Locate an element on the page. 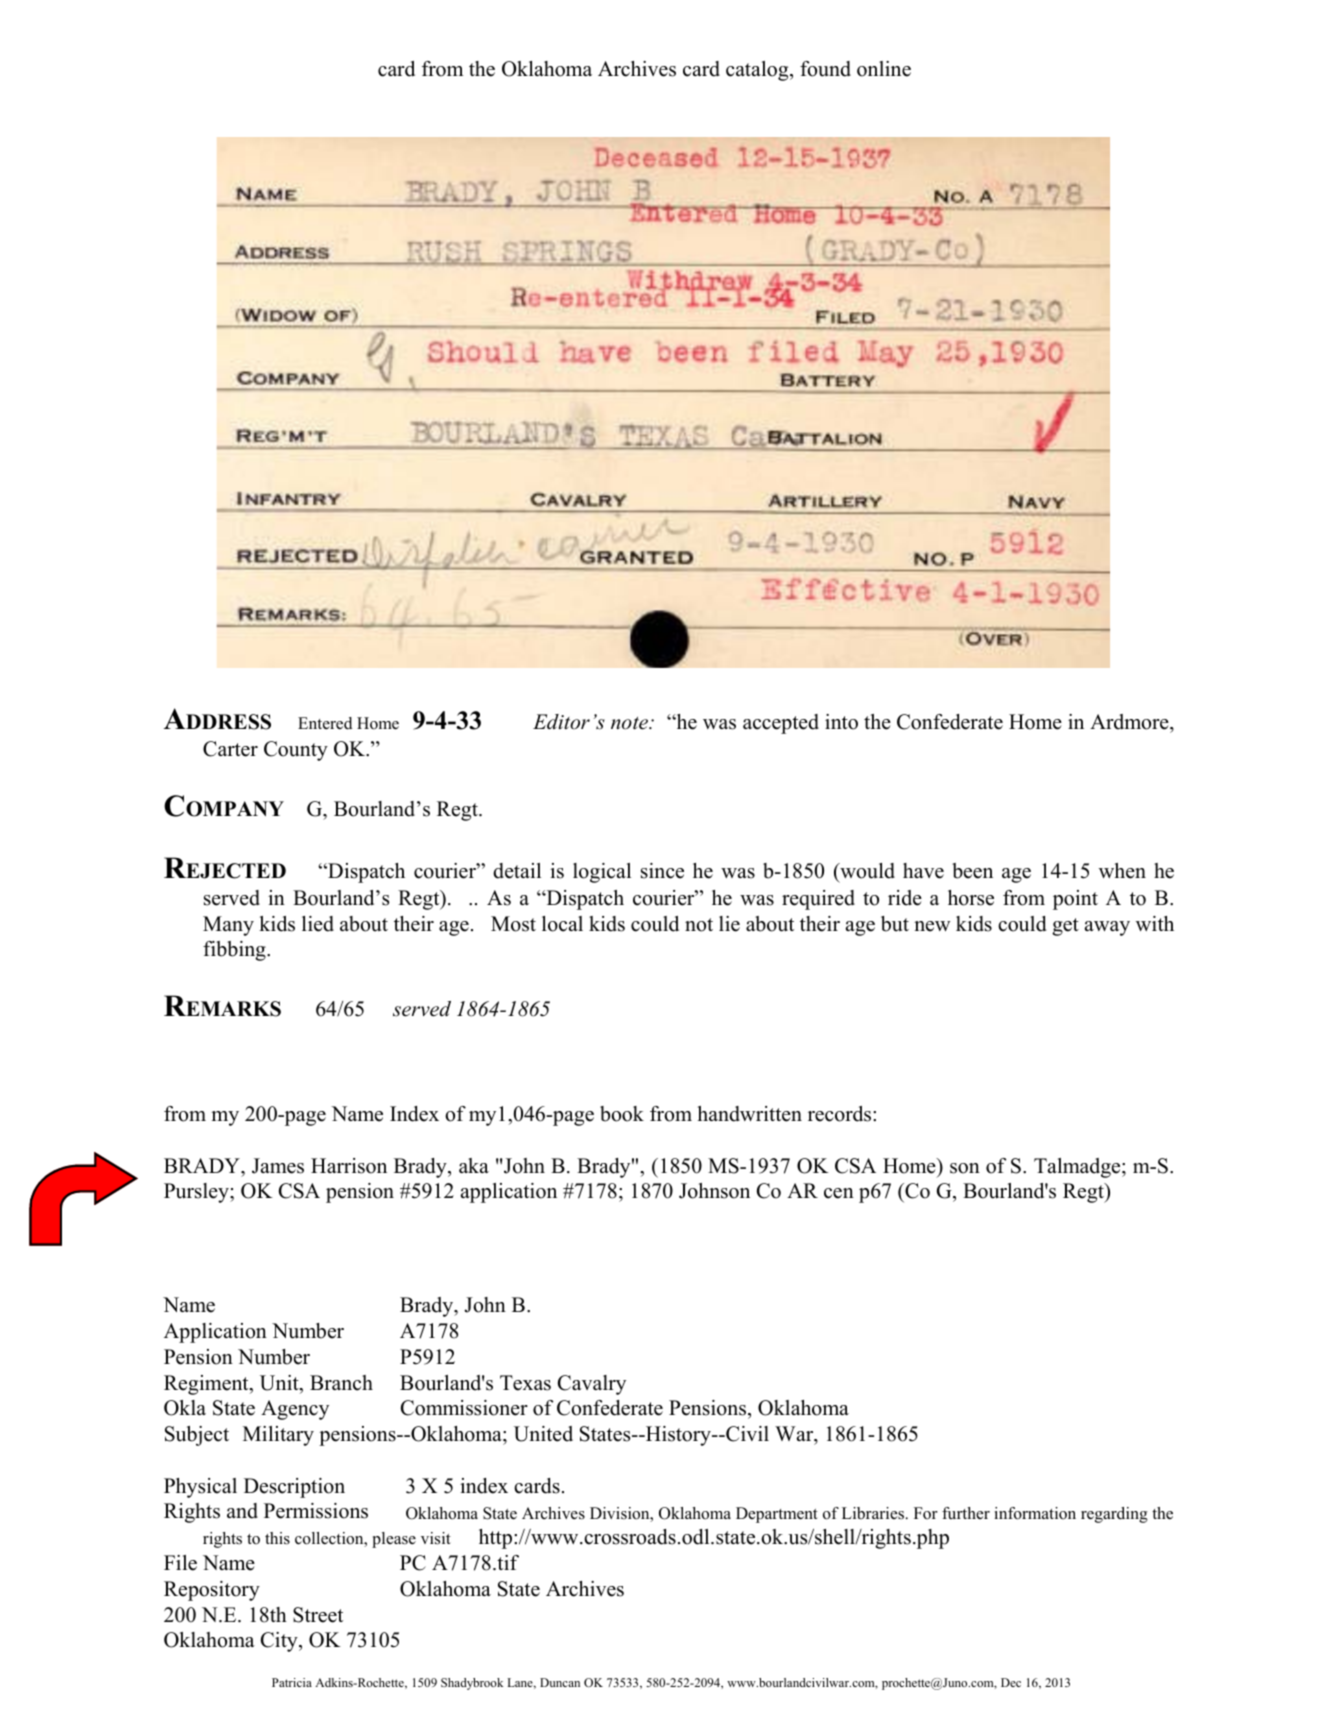 This image has width=1339, height=1733. City is located at coordinates (280, 1642).
